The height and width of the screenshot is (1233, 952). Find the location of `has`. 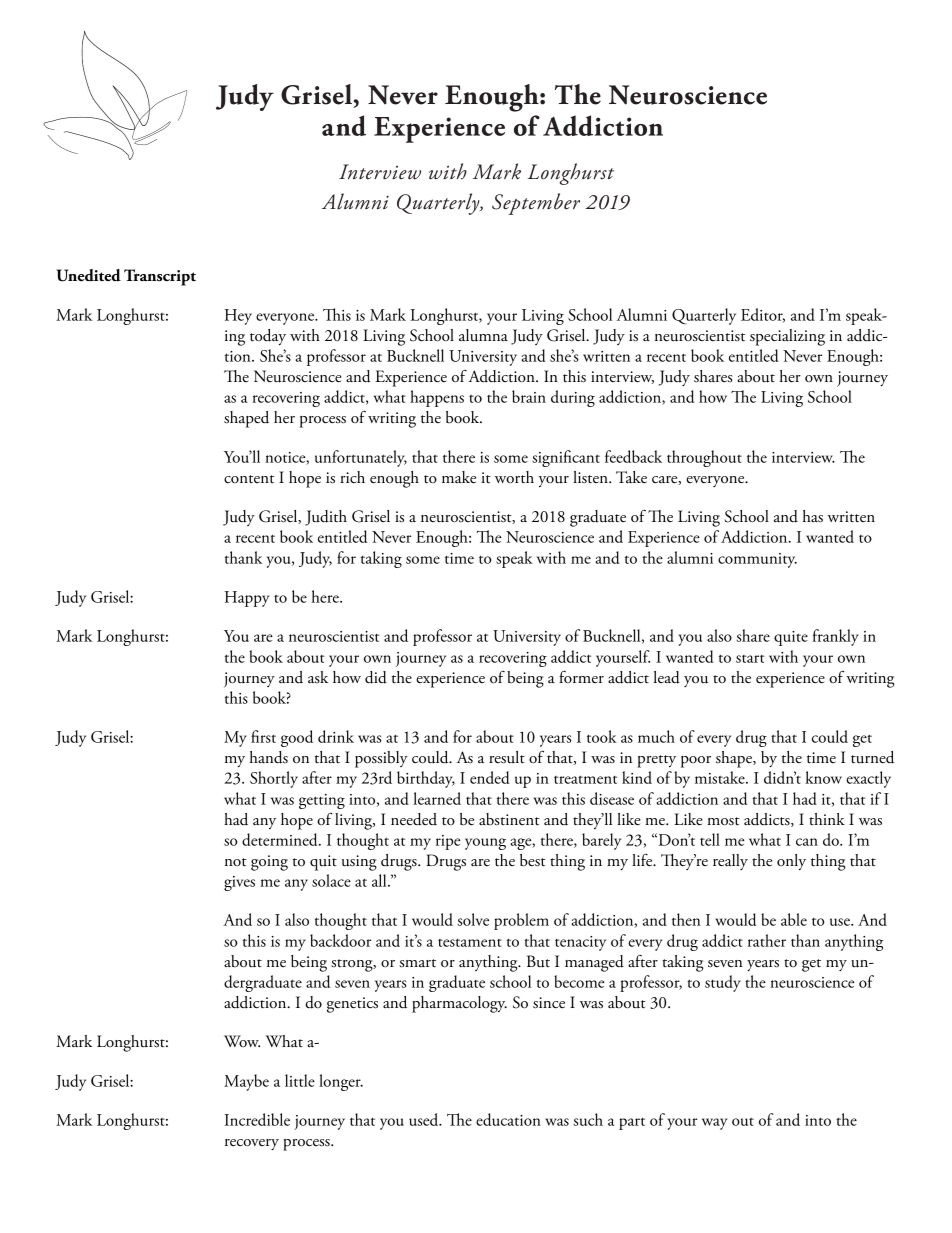

has is located at coordinates (812, 516).
